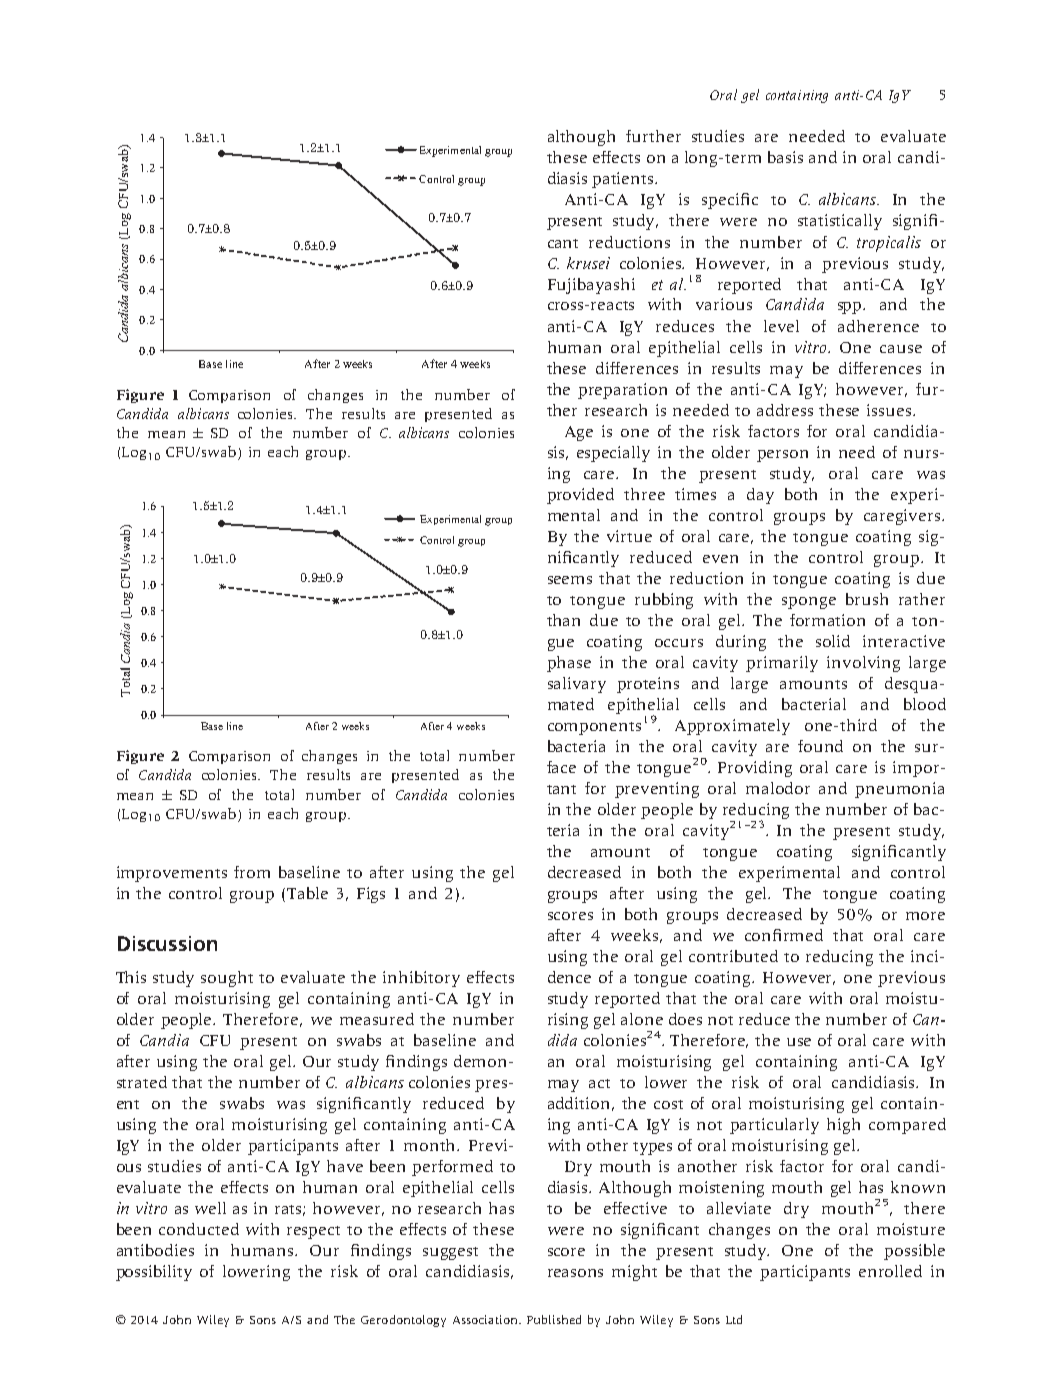 The width and height of the screenshot is (1047, 1390). I want to click on confirmed, so click(784, 935).
